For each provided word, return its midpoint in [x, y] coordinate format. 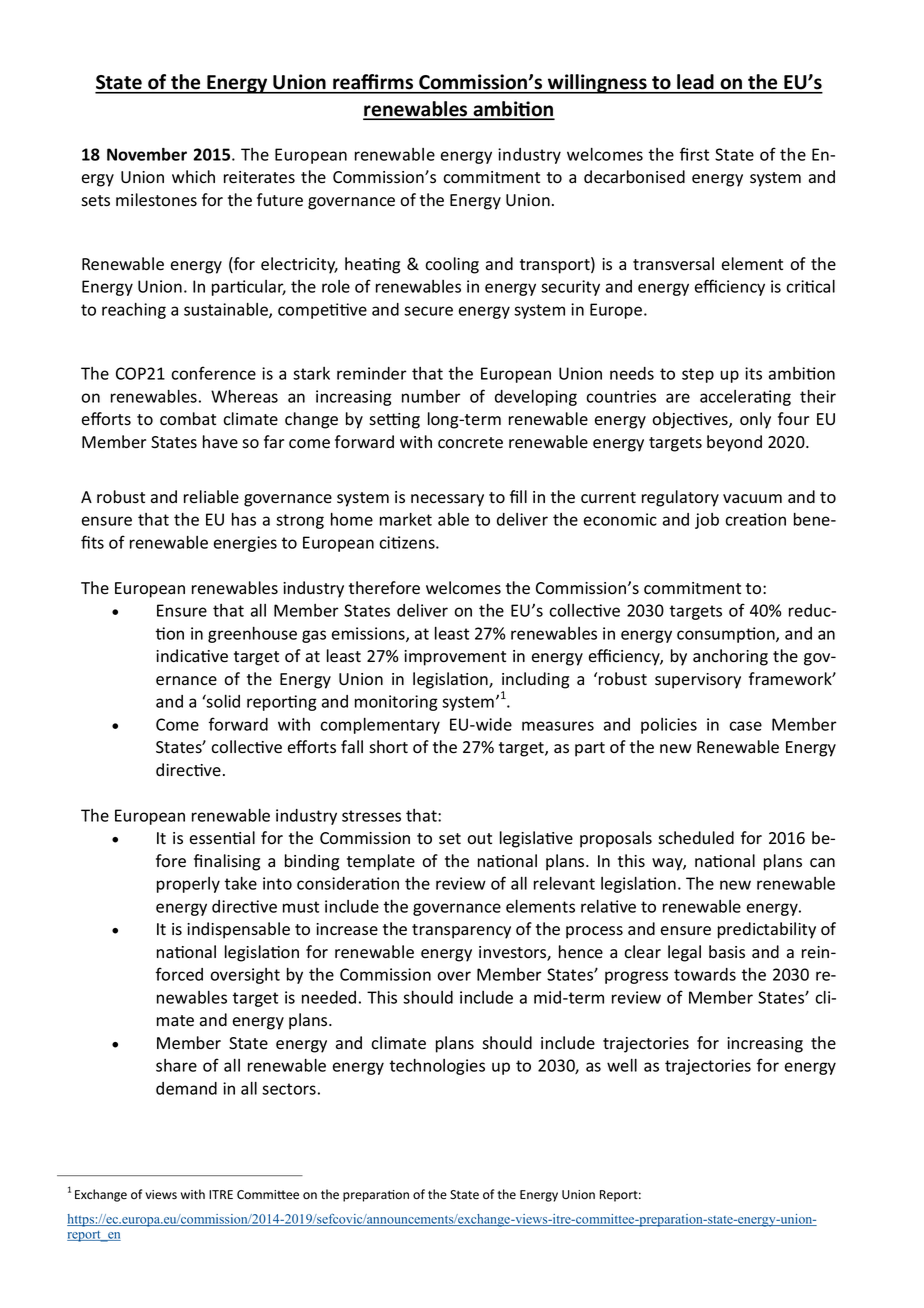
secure [428, 311]
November [147, 154]
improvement [455, 658]
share [176, 1065]
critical [810, 286]
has [244, 519]
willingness [597, 84]
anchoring [730, 657]
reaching [134, 311]
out [479, 839]
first [694, 154]
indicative [192, 656]
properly [188, 885]
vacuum [752, 498]
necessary [447, 500]
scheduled [696, 838]
